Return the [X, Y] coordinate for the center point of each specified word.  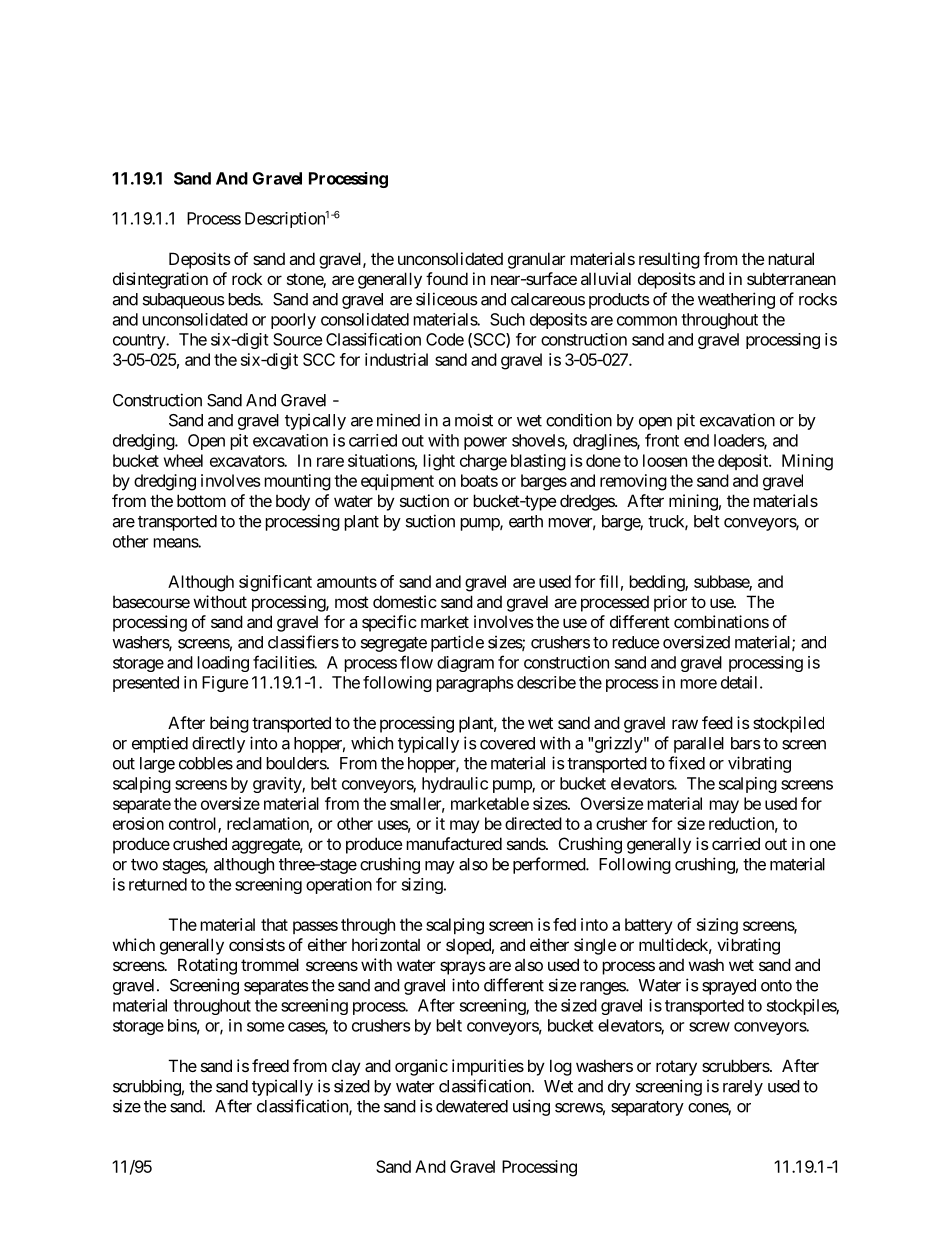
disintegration [160, 280]
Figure [225, 684]
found [447, 278]
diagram [465, 664]
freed [270, 1065]
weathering [736, 300]
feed [717, 722]
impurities [488, 1067]
